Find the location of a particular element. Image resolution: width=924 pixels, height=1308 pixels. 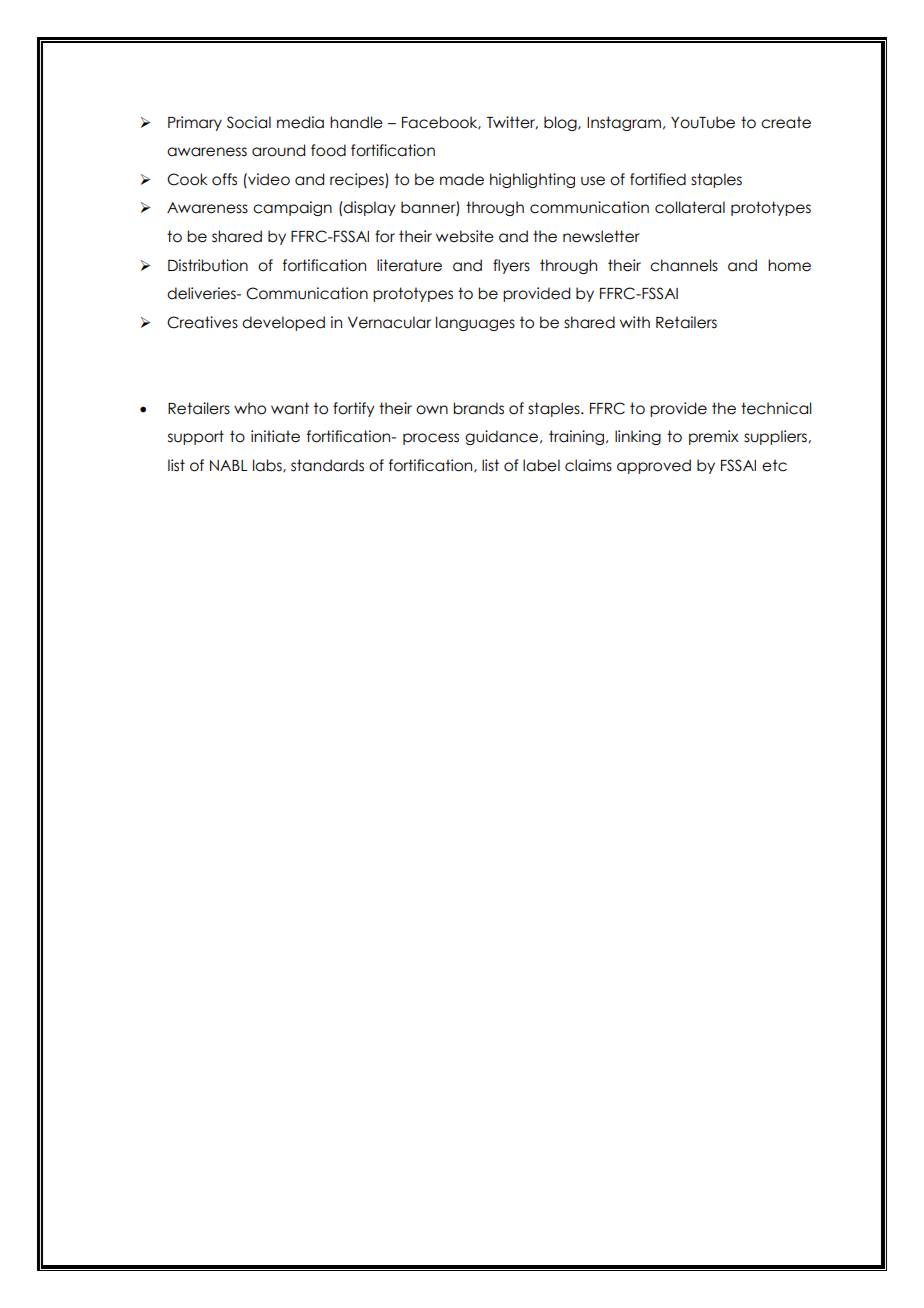

labs is located at coordinates (268, 466).
